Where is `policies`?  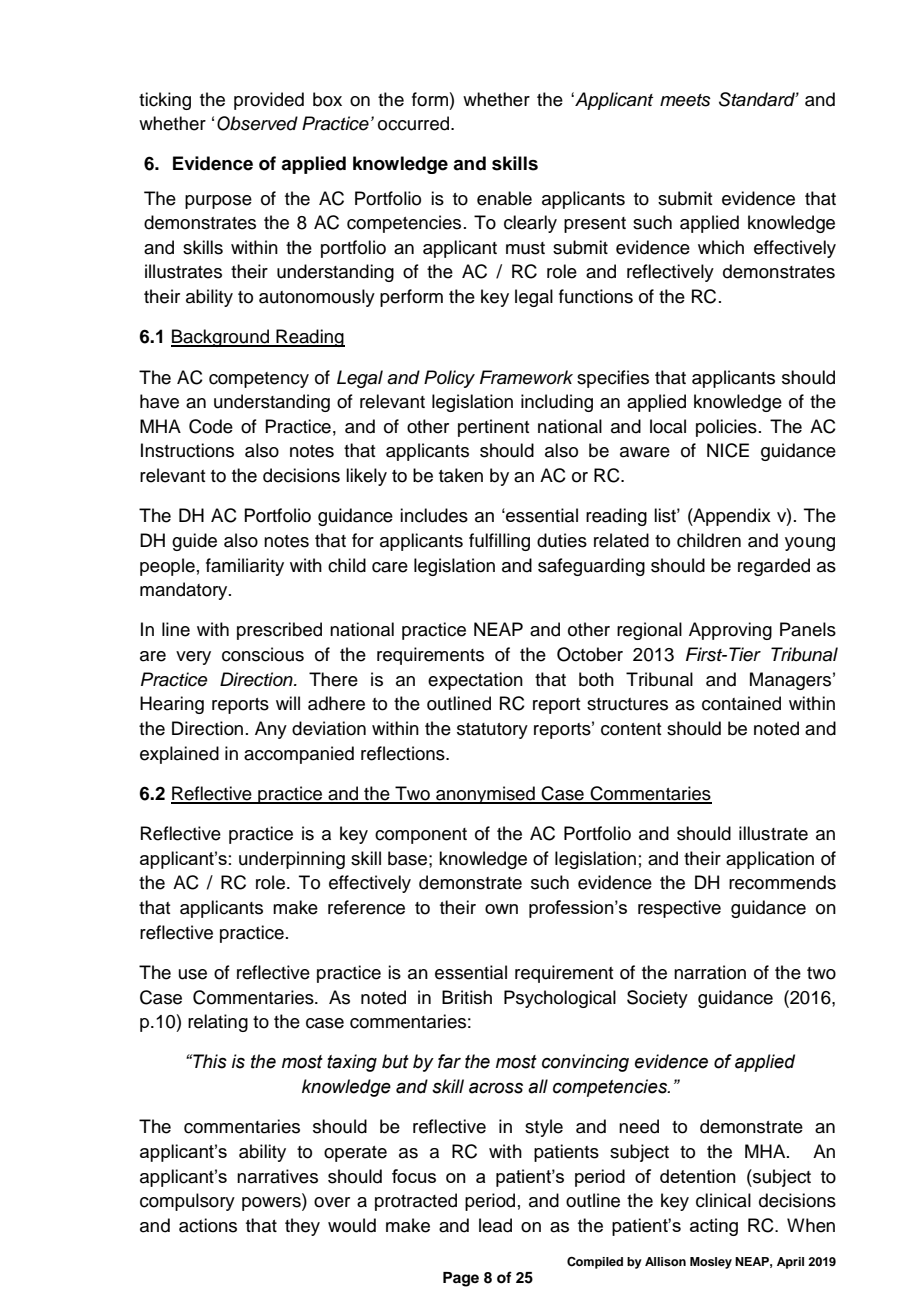 policies is located at coordinates (726, 428).
